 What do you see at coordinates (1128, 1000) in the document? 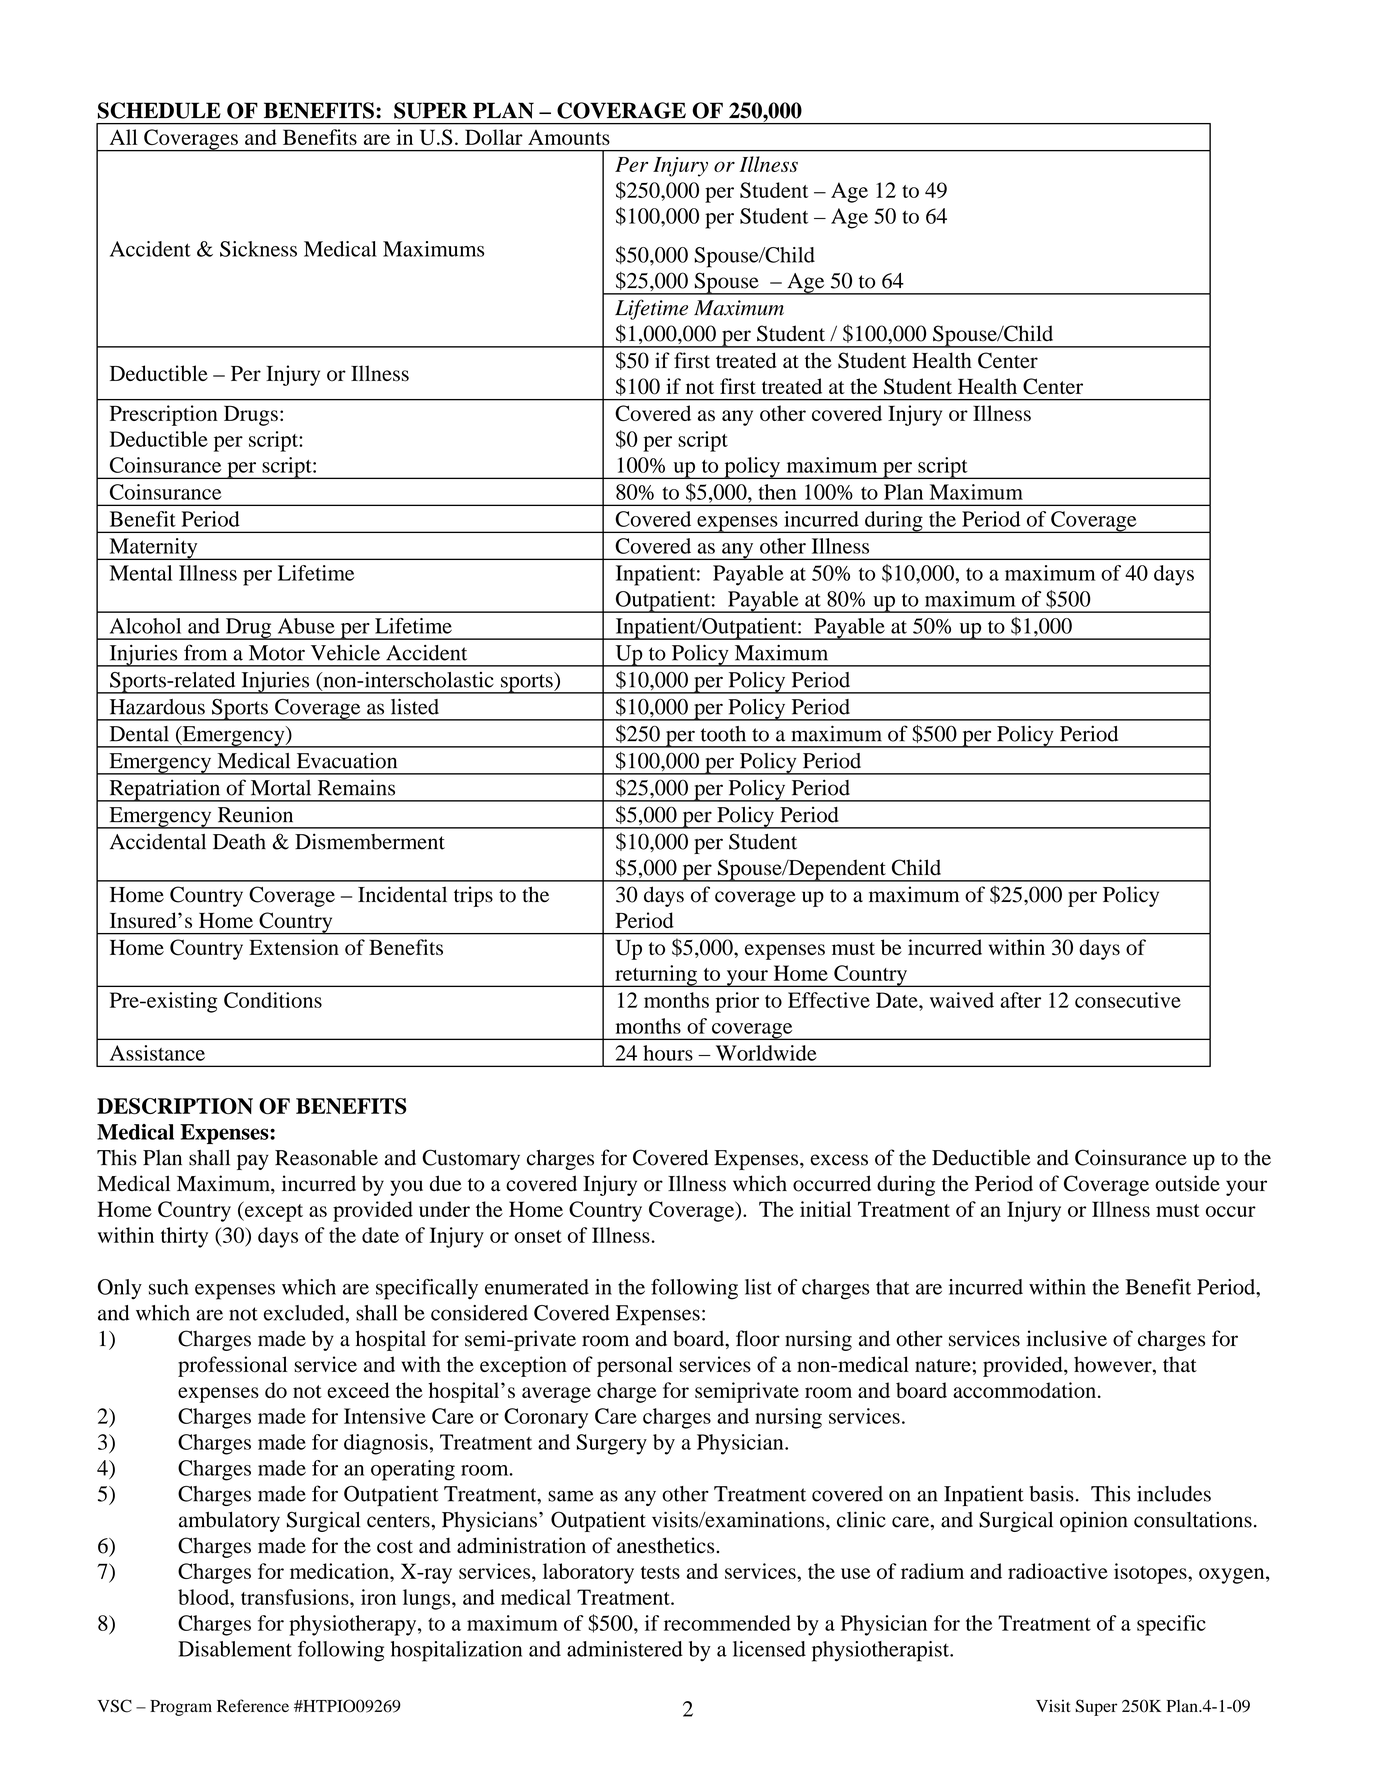
I see `consecutive` at bounding box center [1128, 1000].
